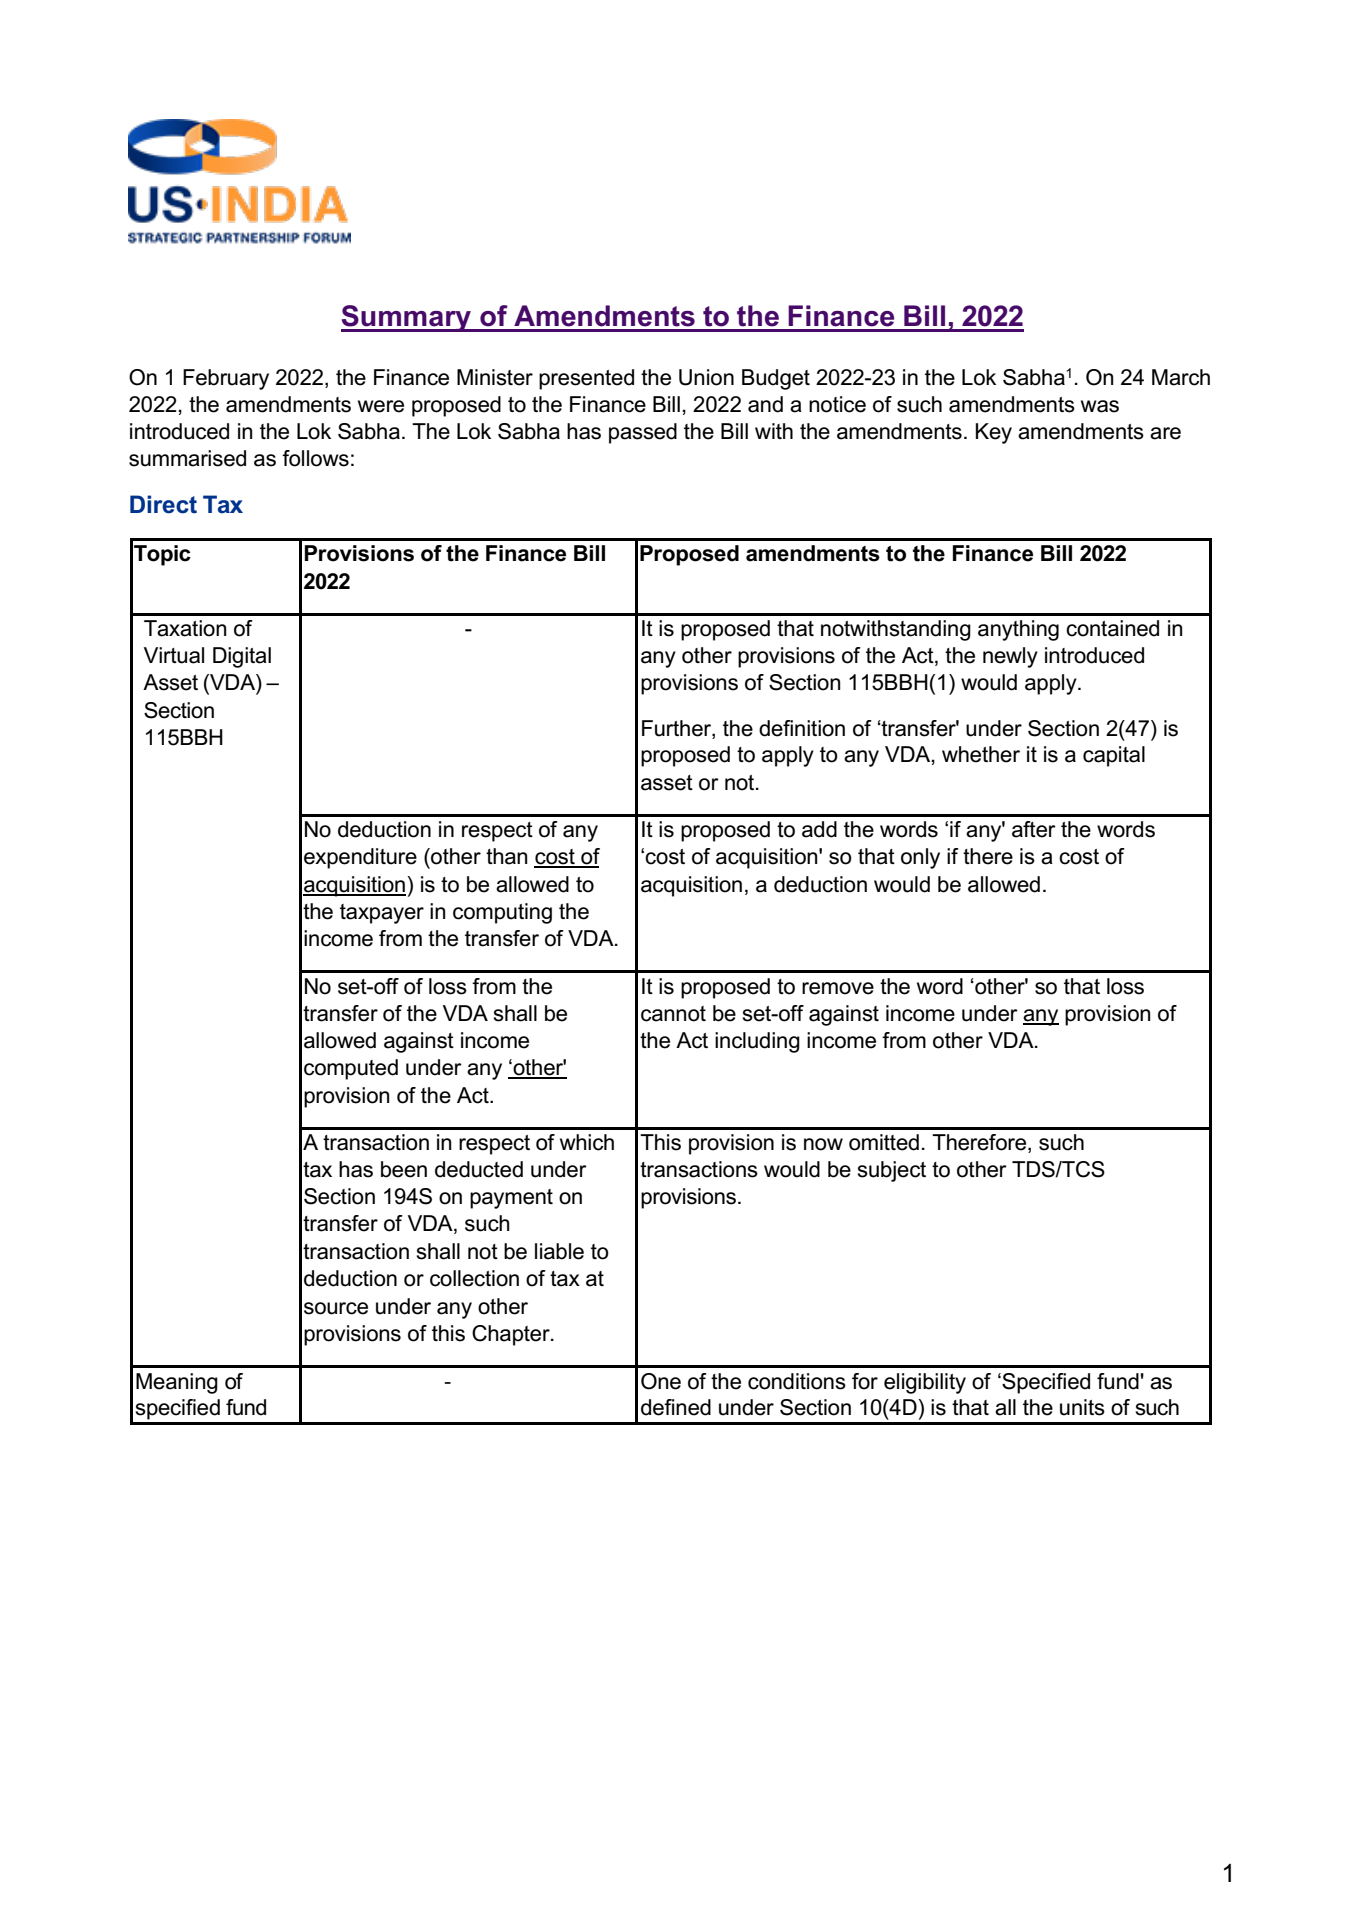  Describe the element at coordinates (819, 829) in the page. I see `add` at that location.
